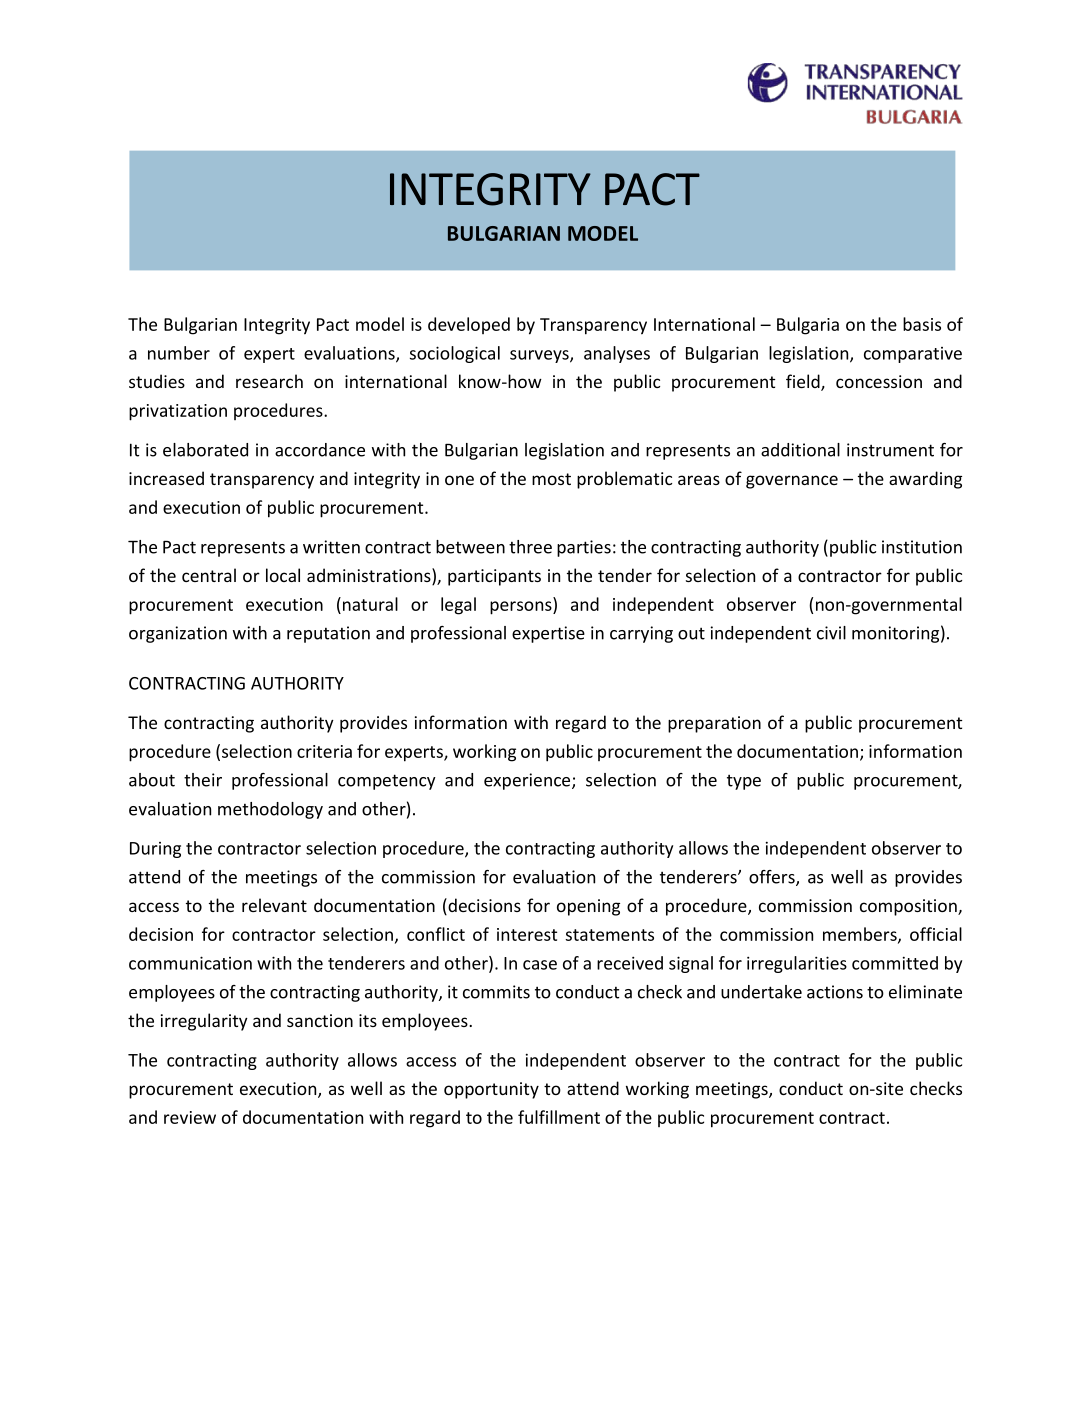 Image resolution: width=1091 pixels, height=1412 pixels. What do you see at coordinates (861, 935) in the screenshot?
I see `members` at bounding box center [861, 935].
